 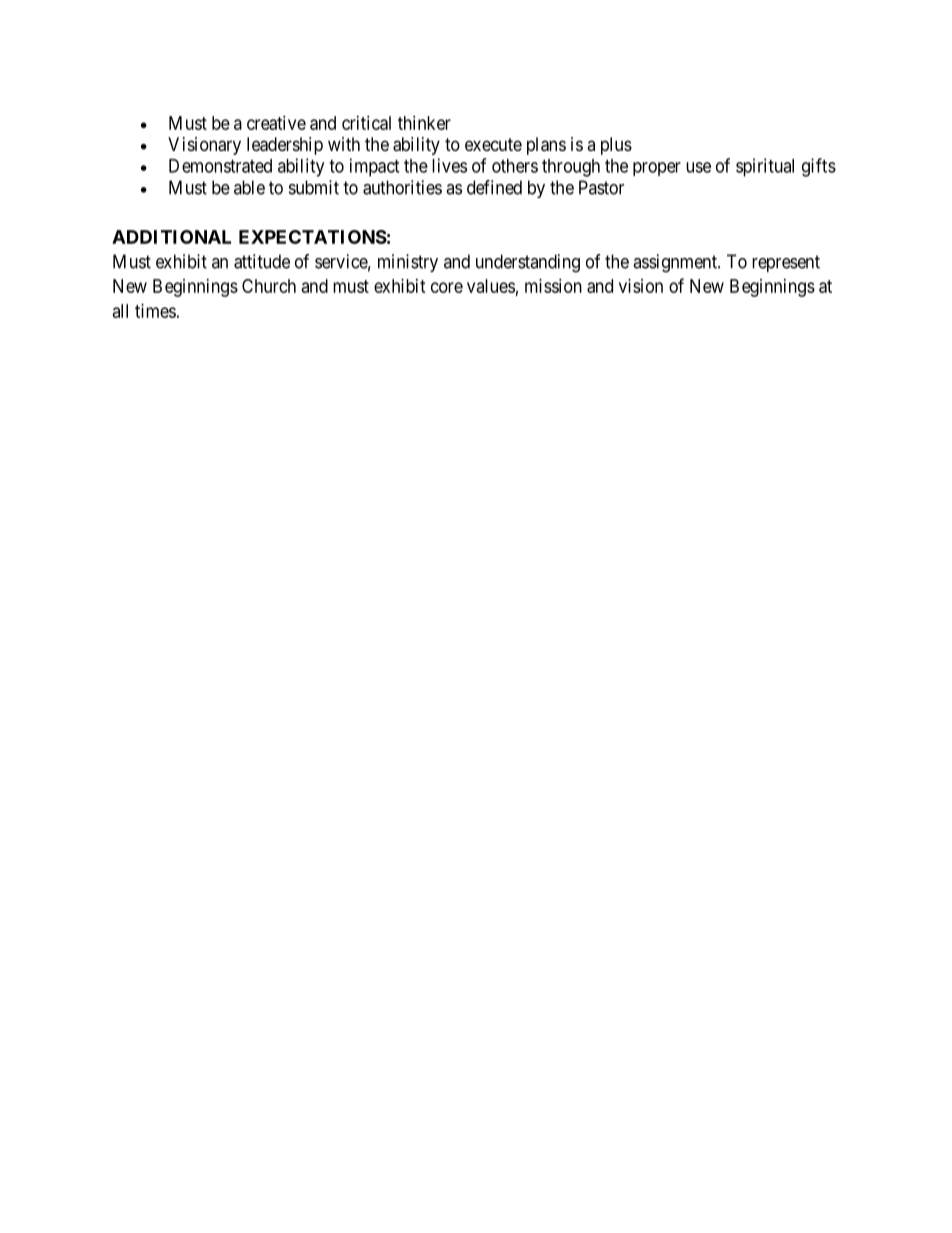 I want to click on Demonstrated, so click(x=220, y=166).
